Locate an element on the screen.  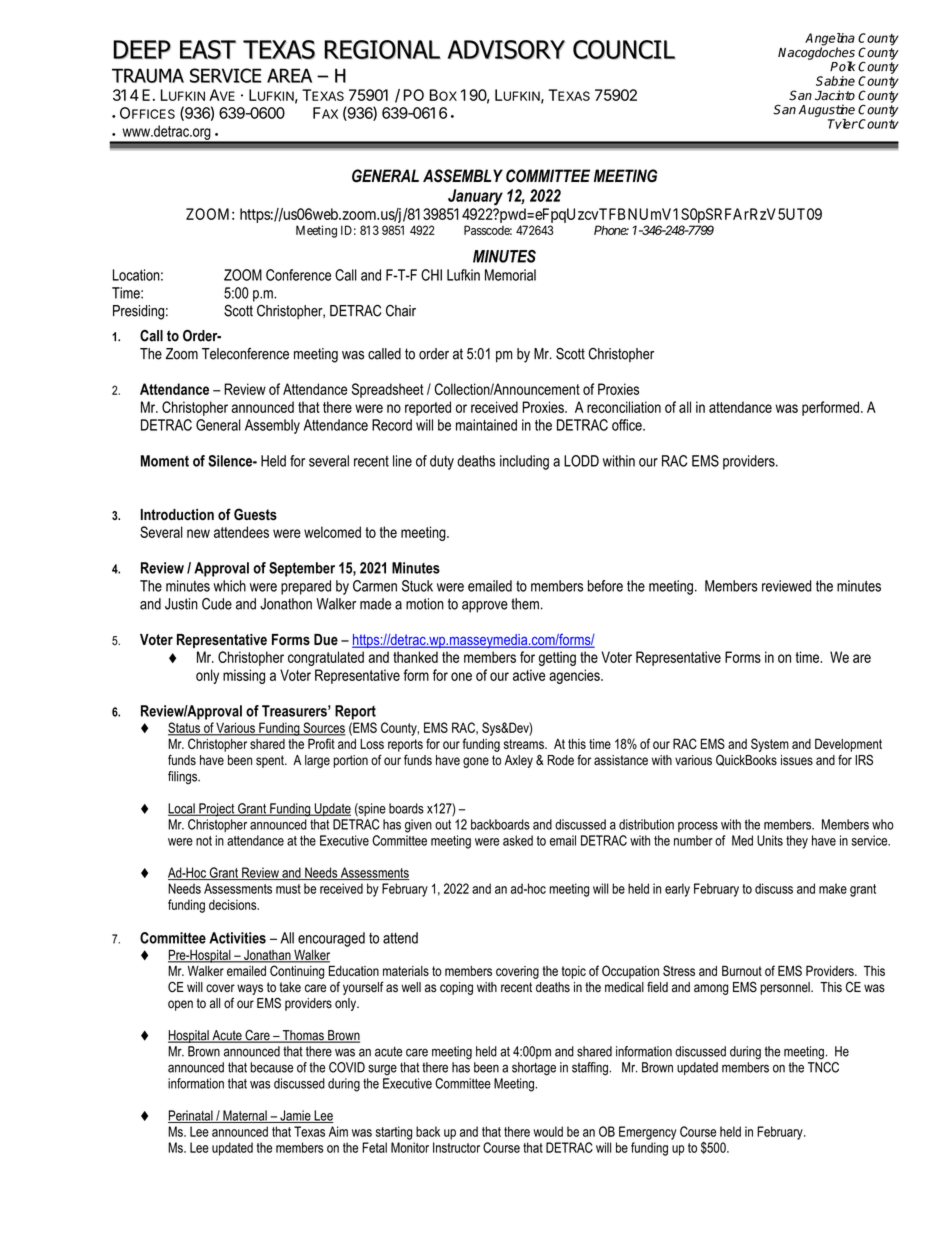
January is located at coordinates (475, 197).
